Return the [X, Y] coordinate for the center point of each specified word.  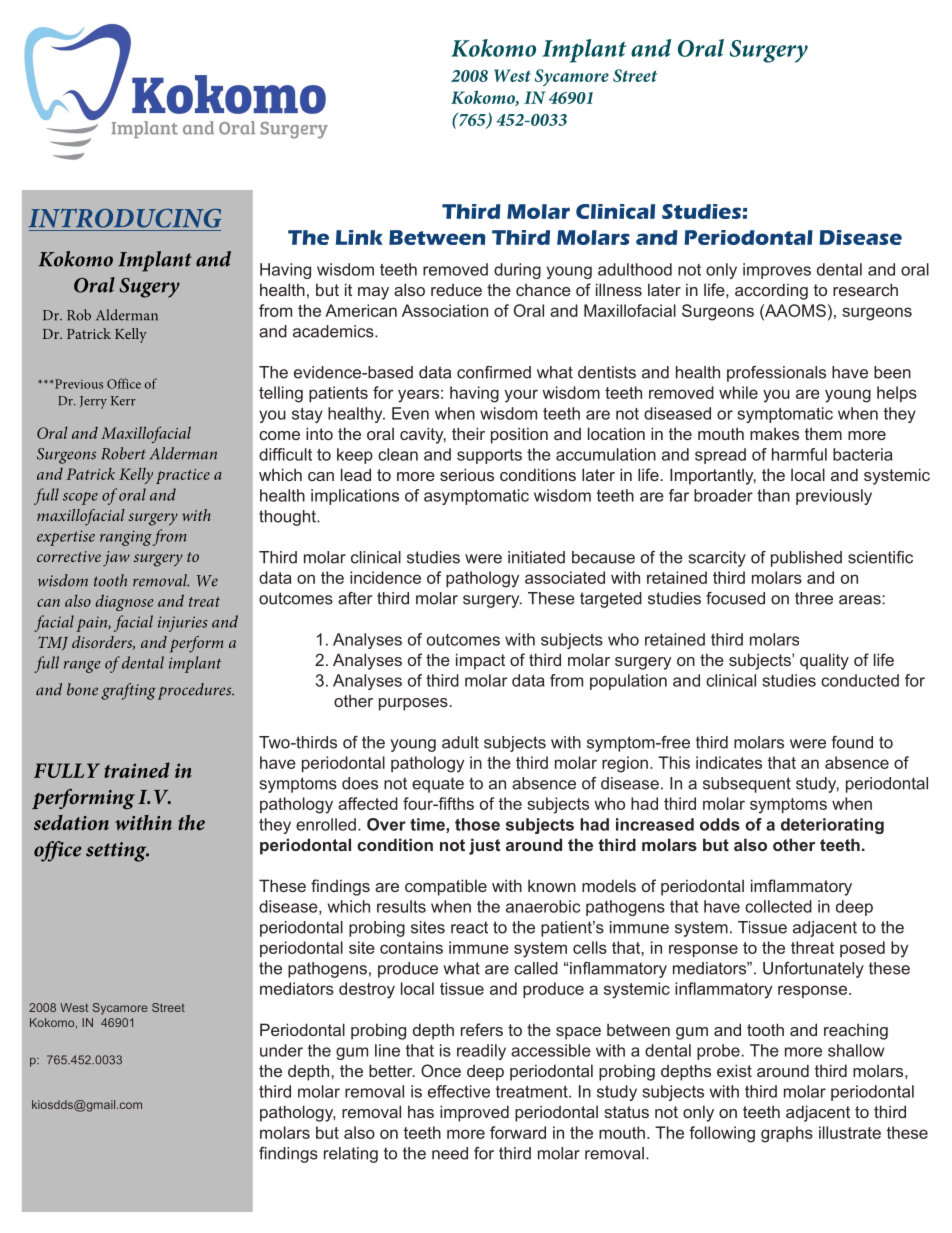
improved [474, 1113]
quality [824, 661]
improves [777, 271]
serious [467, 474]
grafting [128, 691]
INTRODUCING [125, 218]
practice [183, 476]
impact [480, 661]
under [281, 1050]
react [469, 927]
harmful [799, 454]
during [517, 271]
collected [778, 906]
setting [117, 852]
